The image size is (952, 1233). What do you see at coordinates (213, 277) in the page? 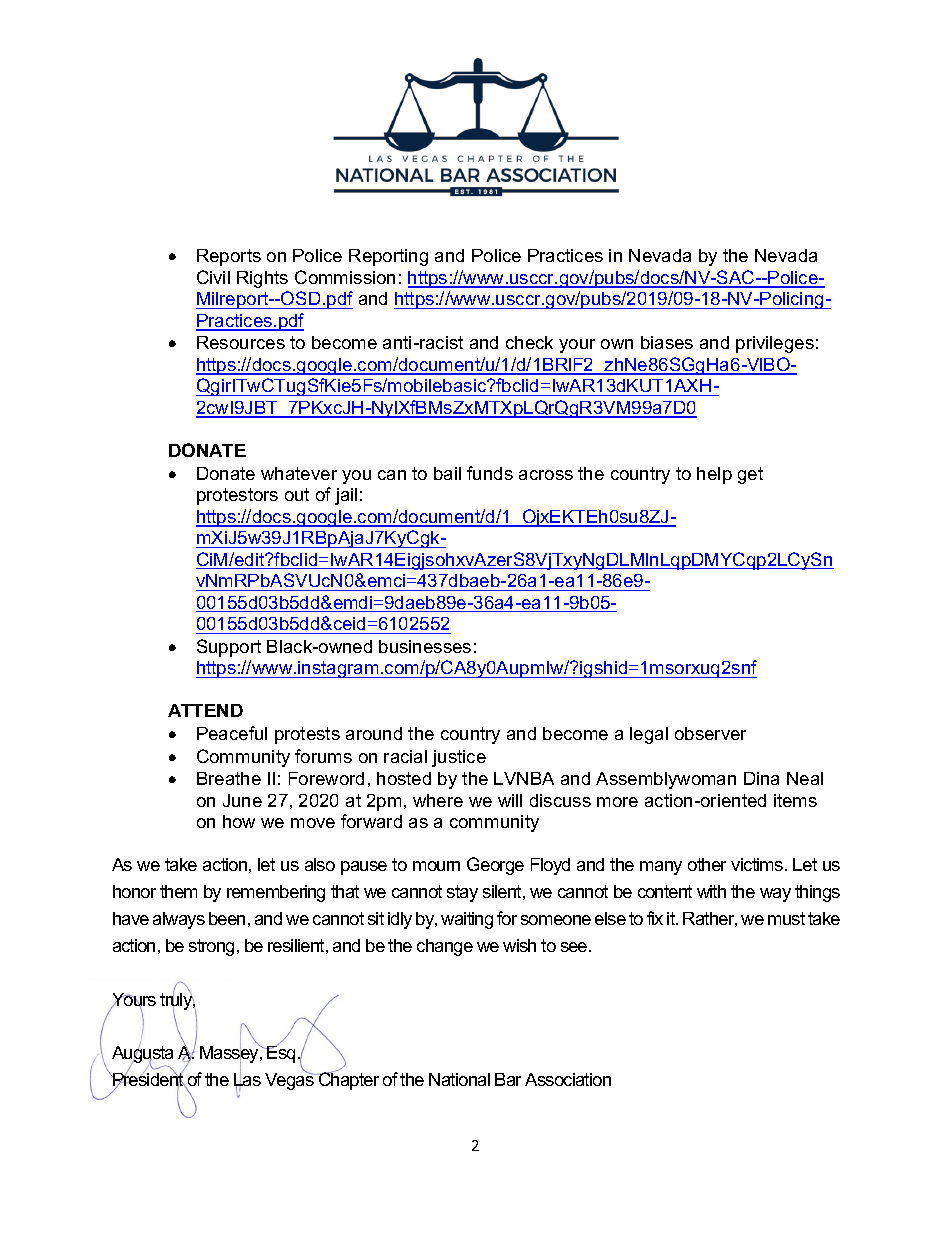
I see `Civil` at bounding box center [213, 277].
